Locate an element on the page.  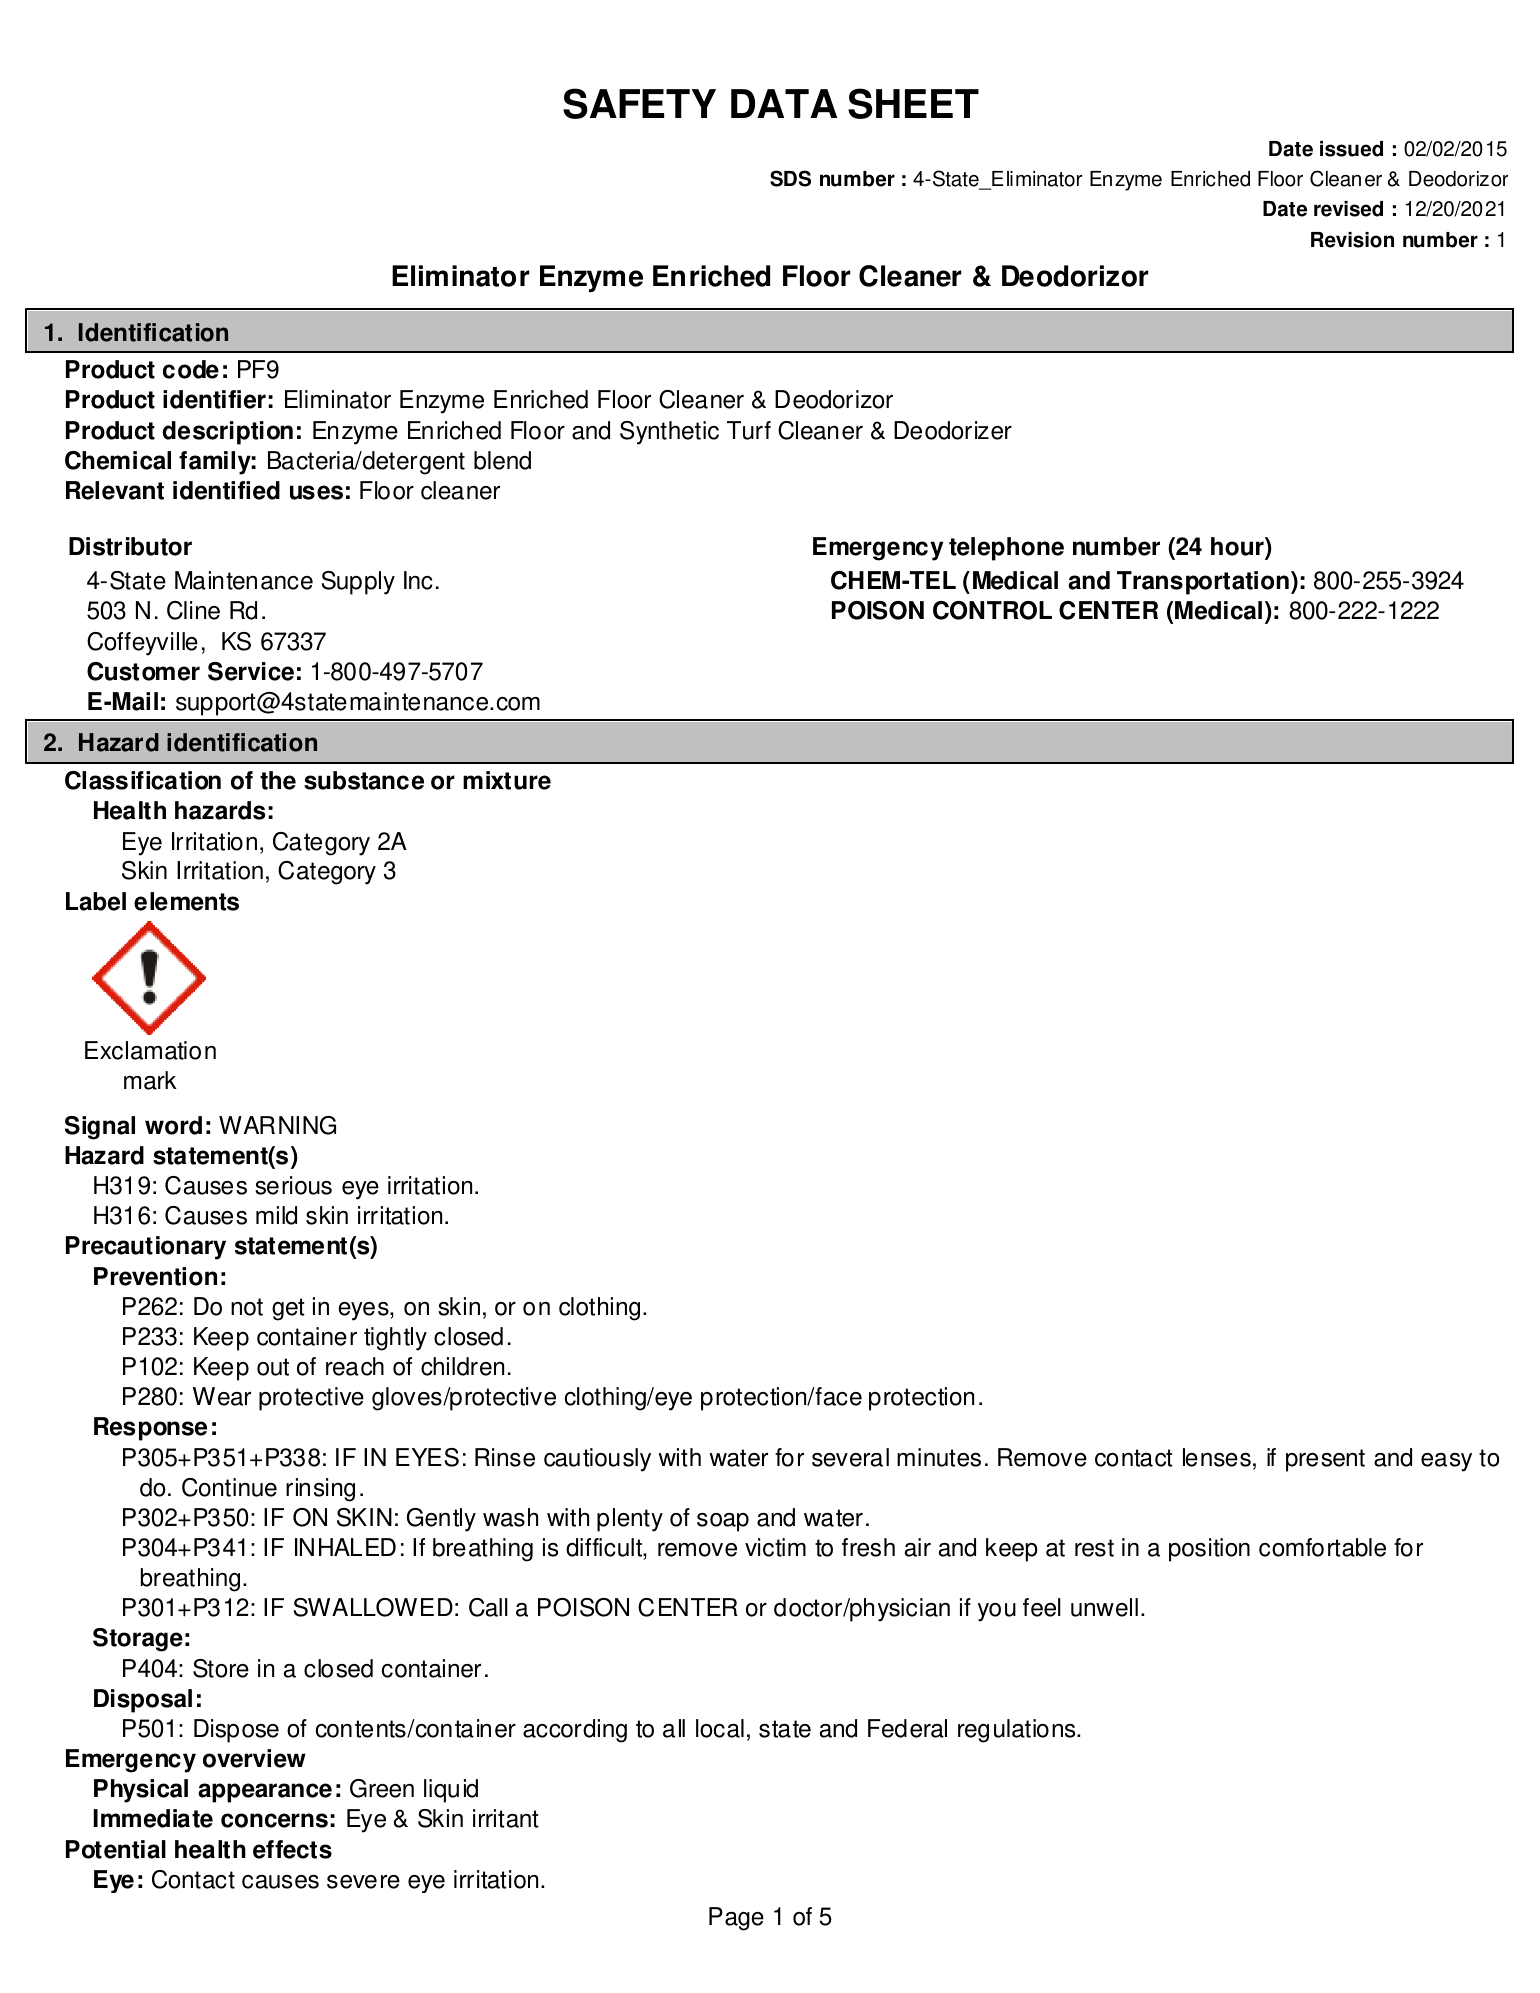
issued is located at coordinates (1351, 149).
